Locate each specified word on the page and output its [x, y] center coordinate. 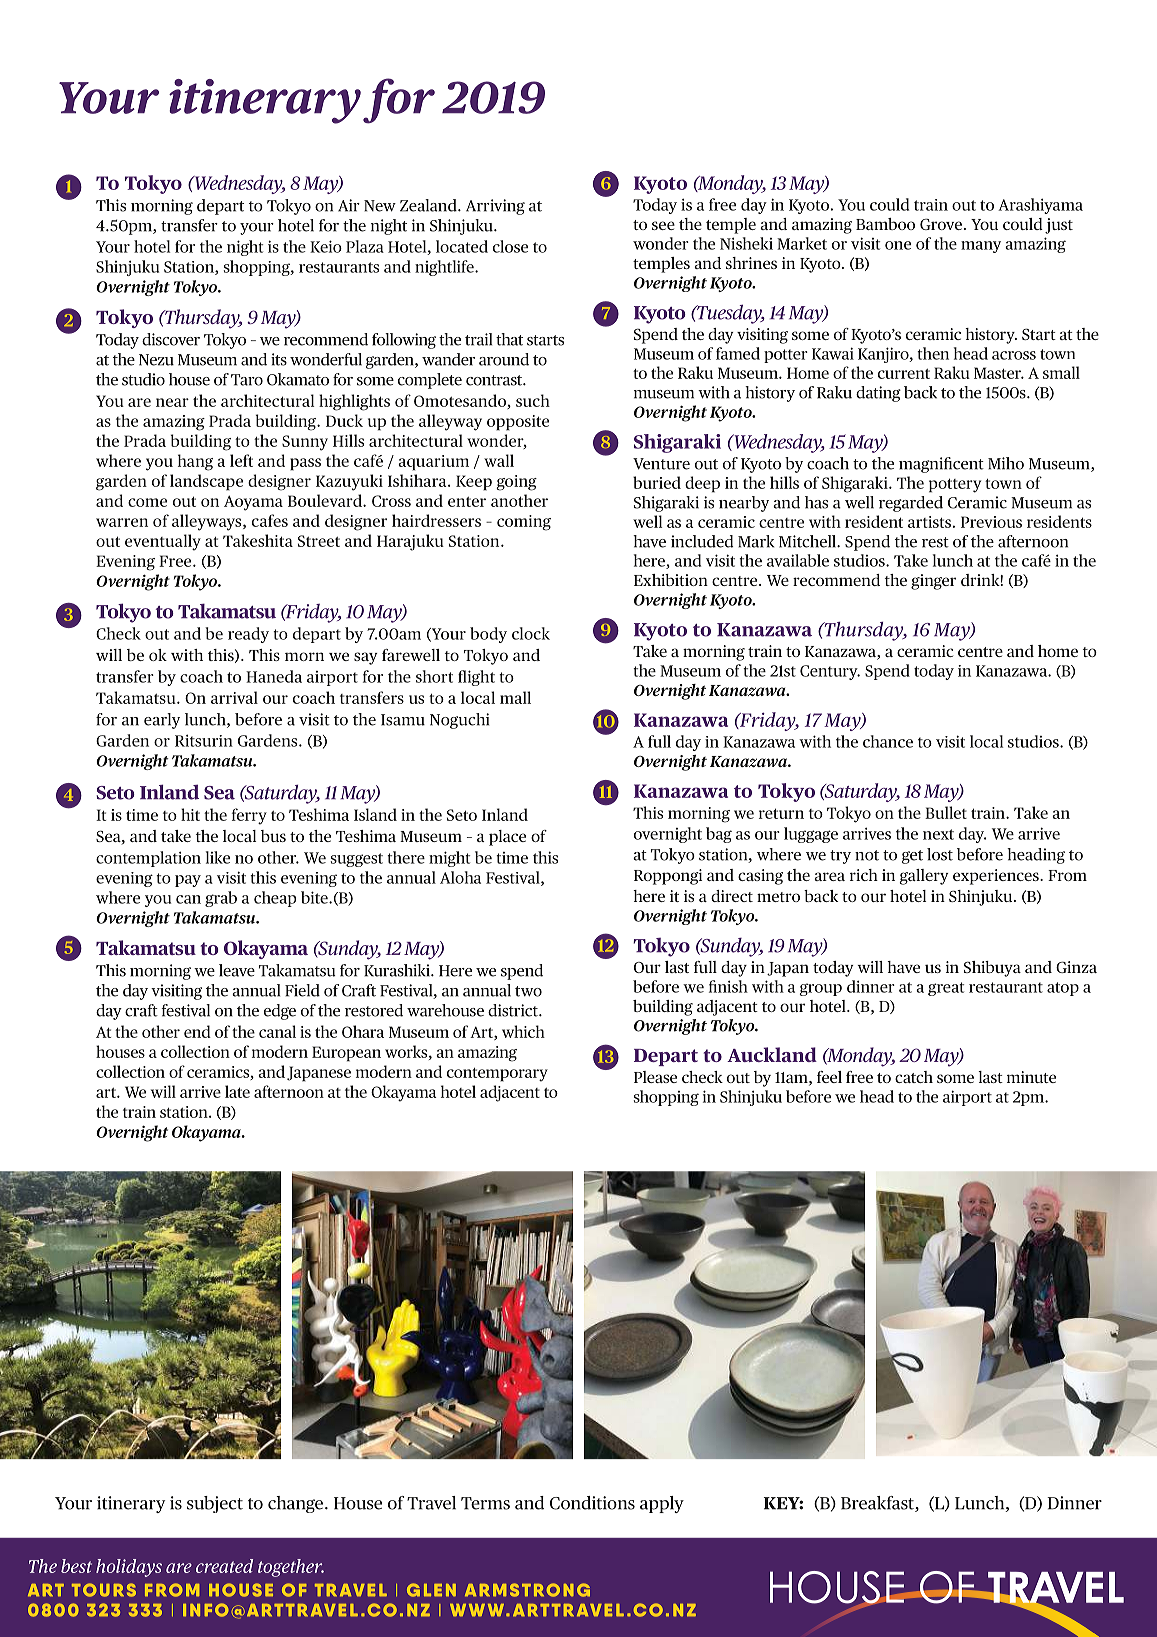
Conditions [592, 1503]
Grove [941, 224]
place [507, 838]
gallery [924, 877]
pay [188, 881]
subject [215, 1504]
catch [914, 1077]
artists [929, 522]
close [510, 246]
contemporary [497, 1075]
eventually [163, 542]
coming [524, 523]
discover [171, 339]
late [237, 1091]
